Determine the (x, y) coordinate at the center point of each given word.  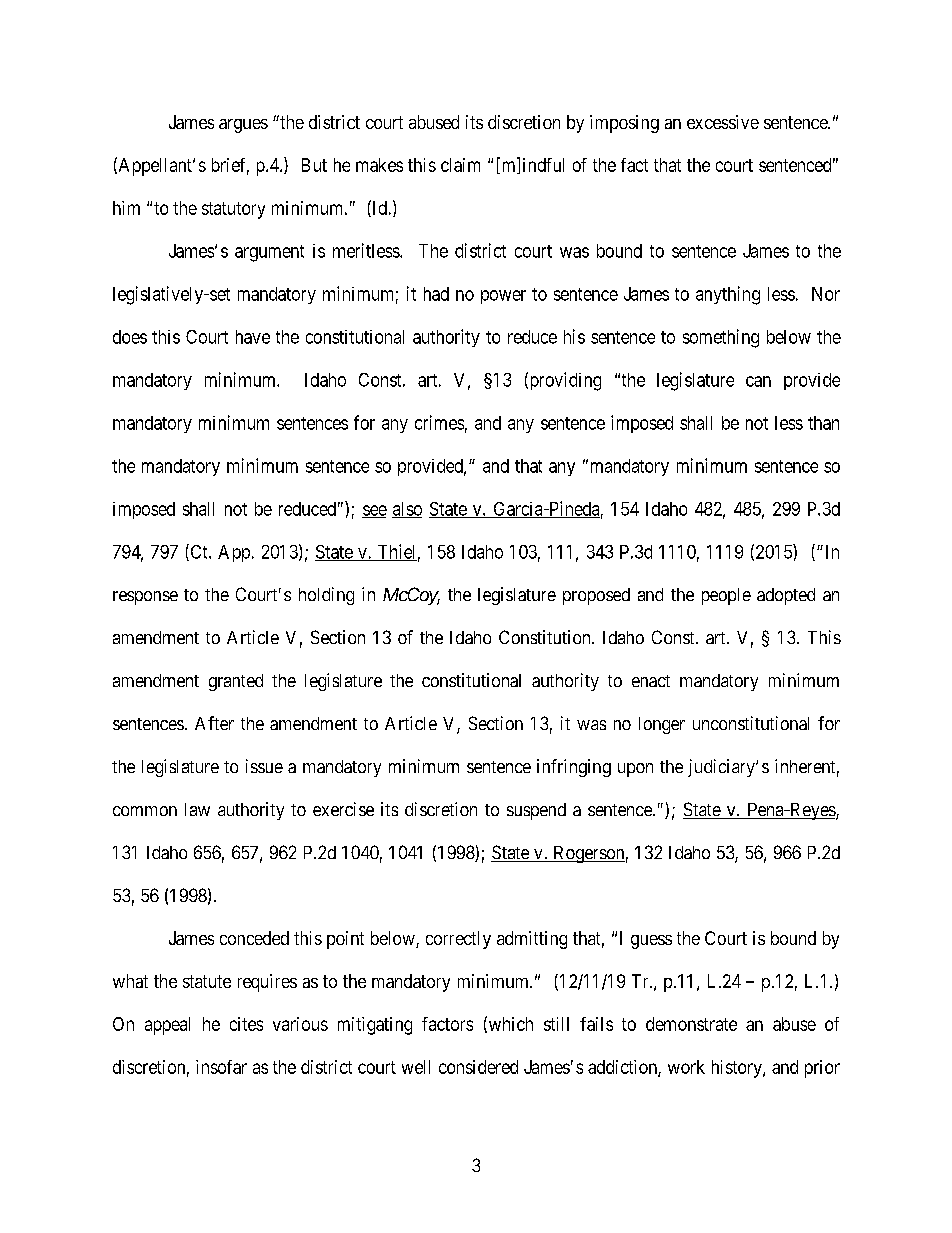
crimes (439, 422)
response (145, 598)
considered (478, 1067)
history (738, 1069)
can (758, 381)
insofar (221, 1067)
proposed (596, 596)
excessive (723, 122)
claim (460, 165)
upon (635, 770)
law (197, 809)
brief (230, 166)
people (726, 596)
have (253, 337)
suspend (536, 811)
